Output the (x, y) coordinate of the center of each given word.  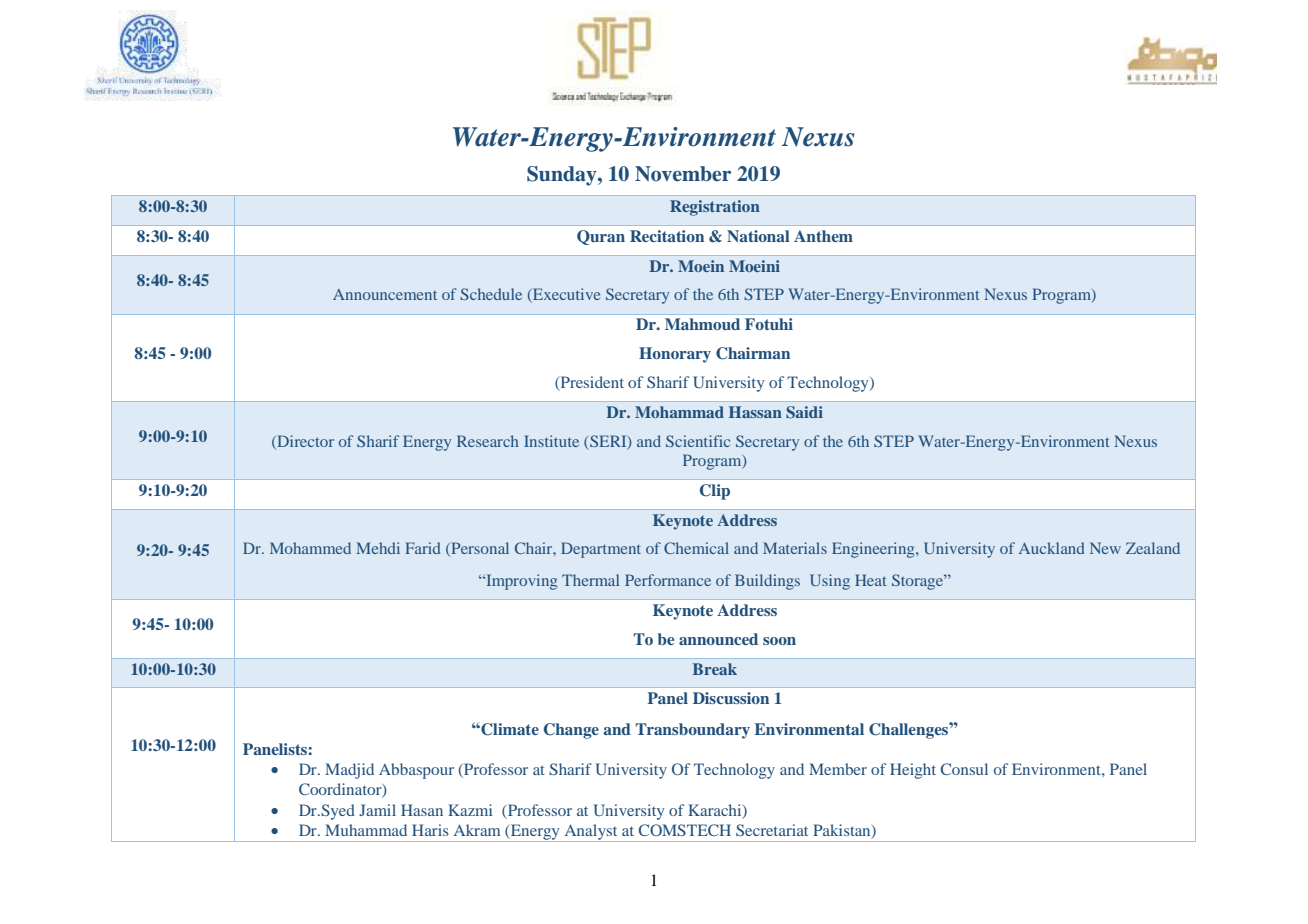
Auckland (1052, 548)
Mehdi (378, 548)
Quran (601, 237)
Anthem (823, 236)
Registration (715, 208)
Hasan (422, 810)
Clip (715, 492)
